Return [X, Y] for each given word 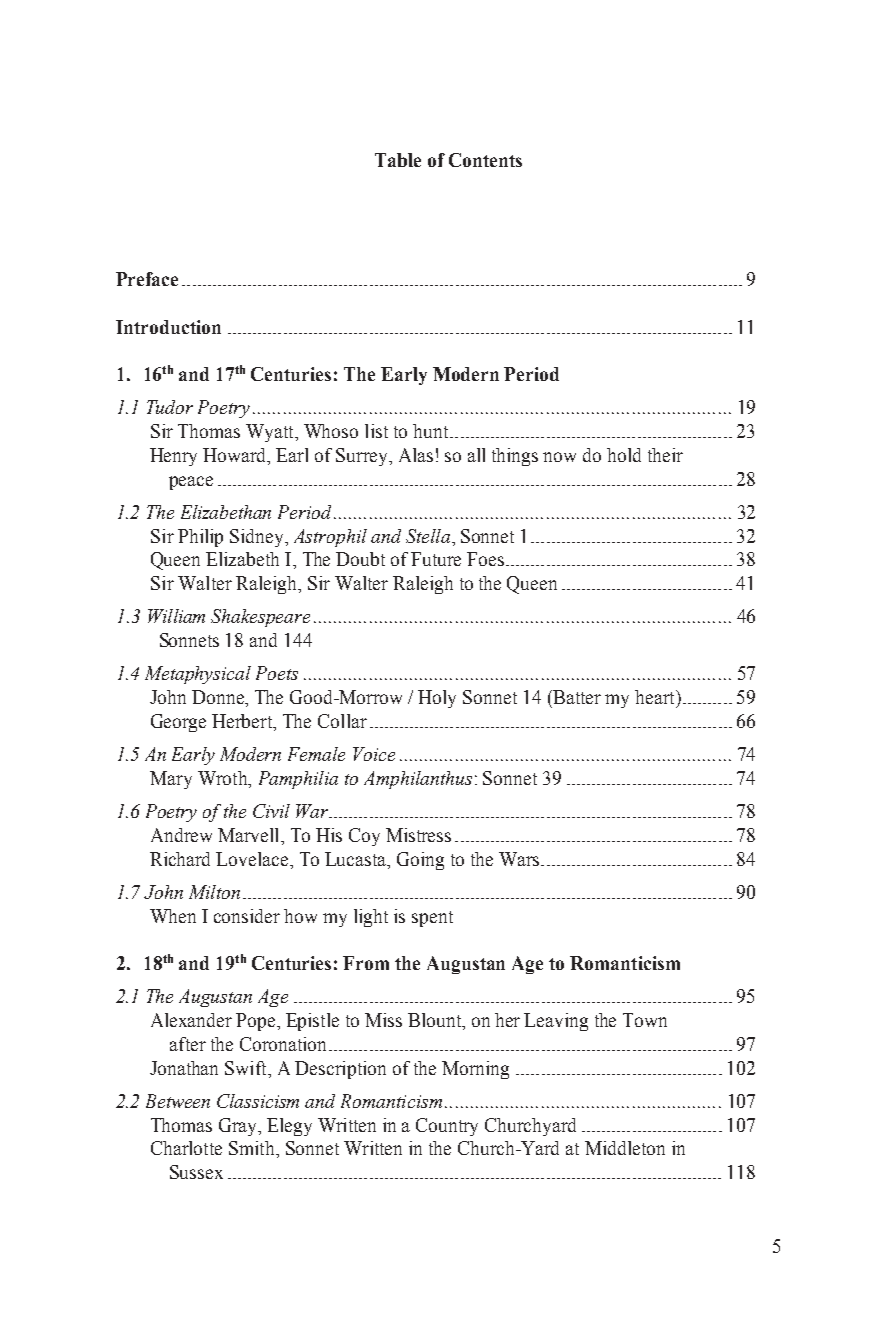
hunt [430, 431]
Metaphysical [198, 675]
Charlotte [186, 1148]
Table [398, 160]
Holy [437, 699]
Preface [147, 279]
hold [624, 455]
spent [432, 919]
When [173, 916]
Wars [520, 859]
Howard [236, 455]
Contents [485, 160]
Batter [576, 697]
